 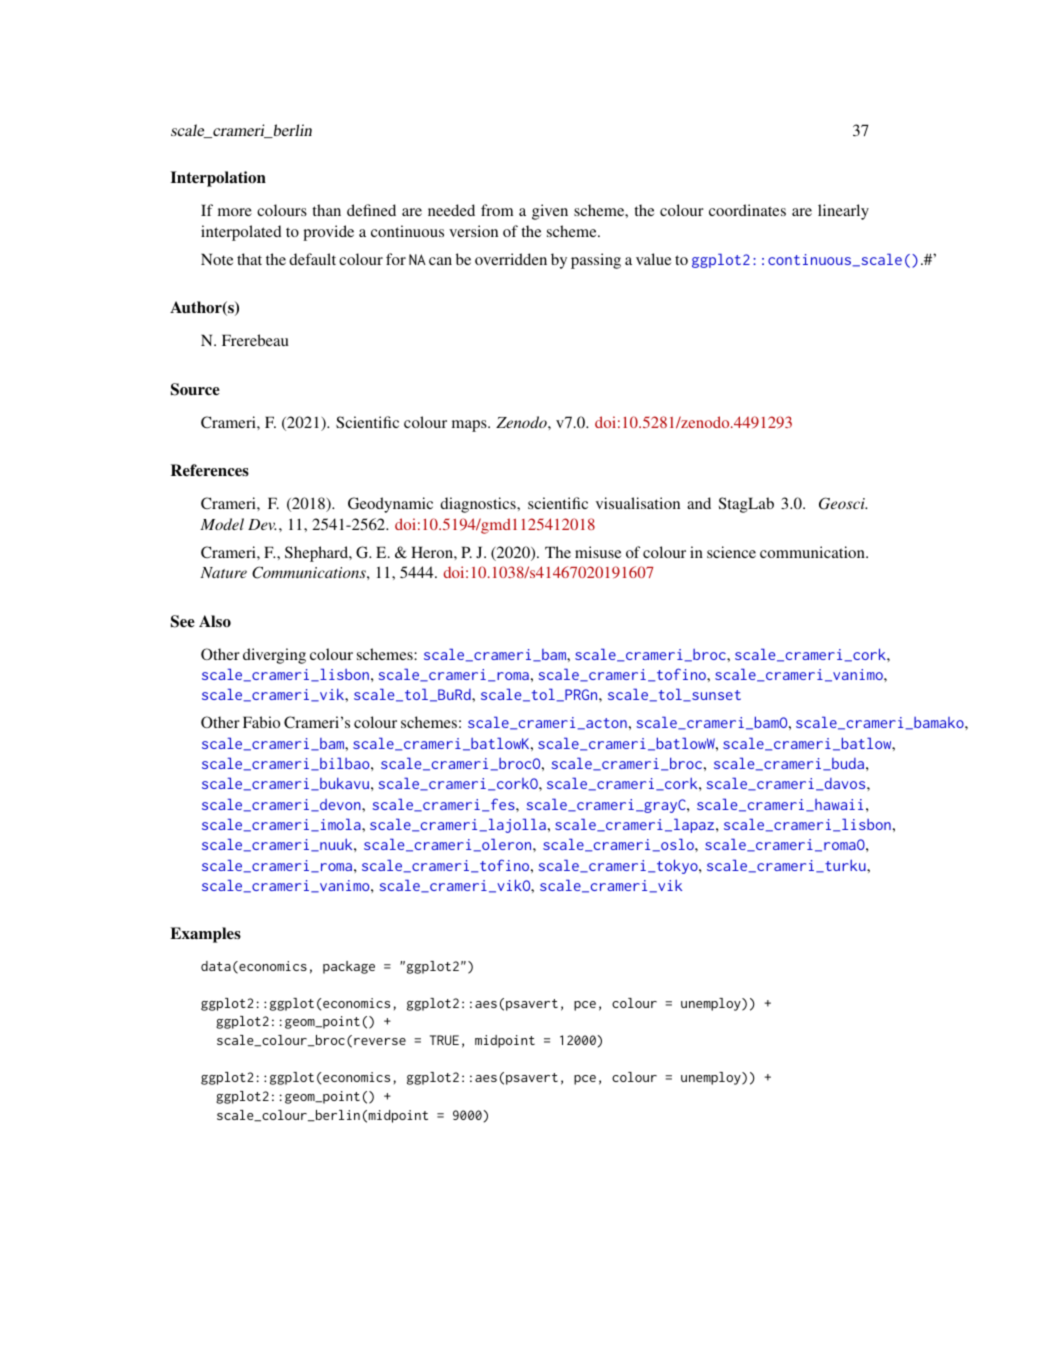 I want to click on and, so click(x=699, y=503).
